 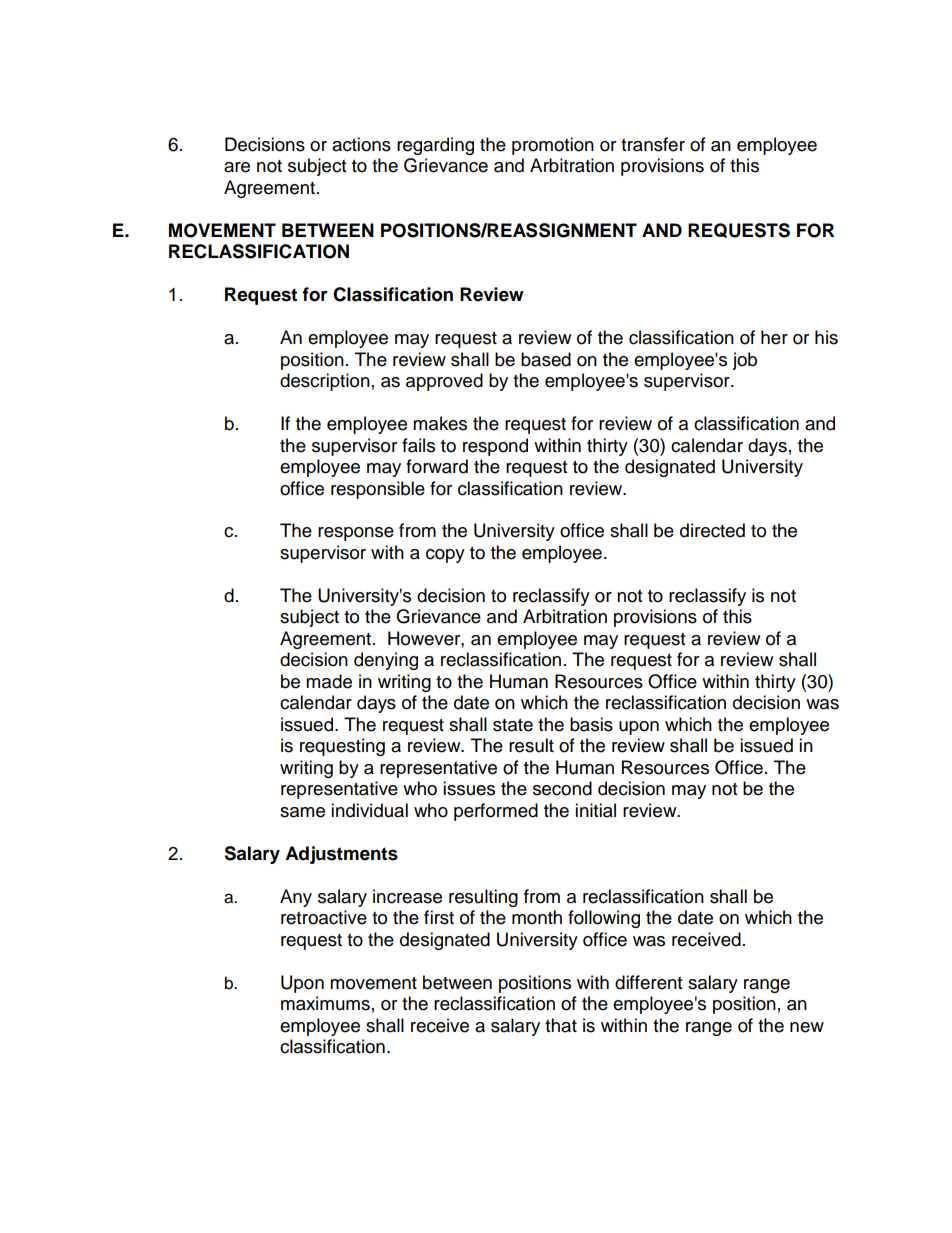 What do you see at coordinates (329, 681) in the page?
I see `made` at bounding box center [329, 681].
